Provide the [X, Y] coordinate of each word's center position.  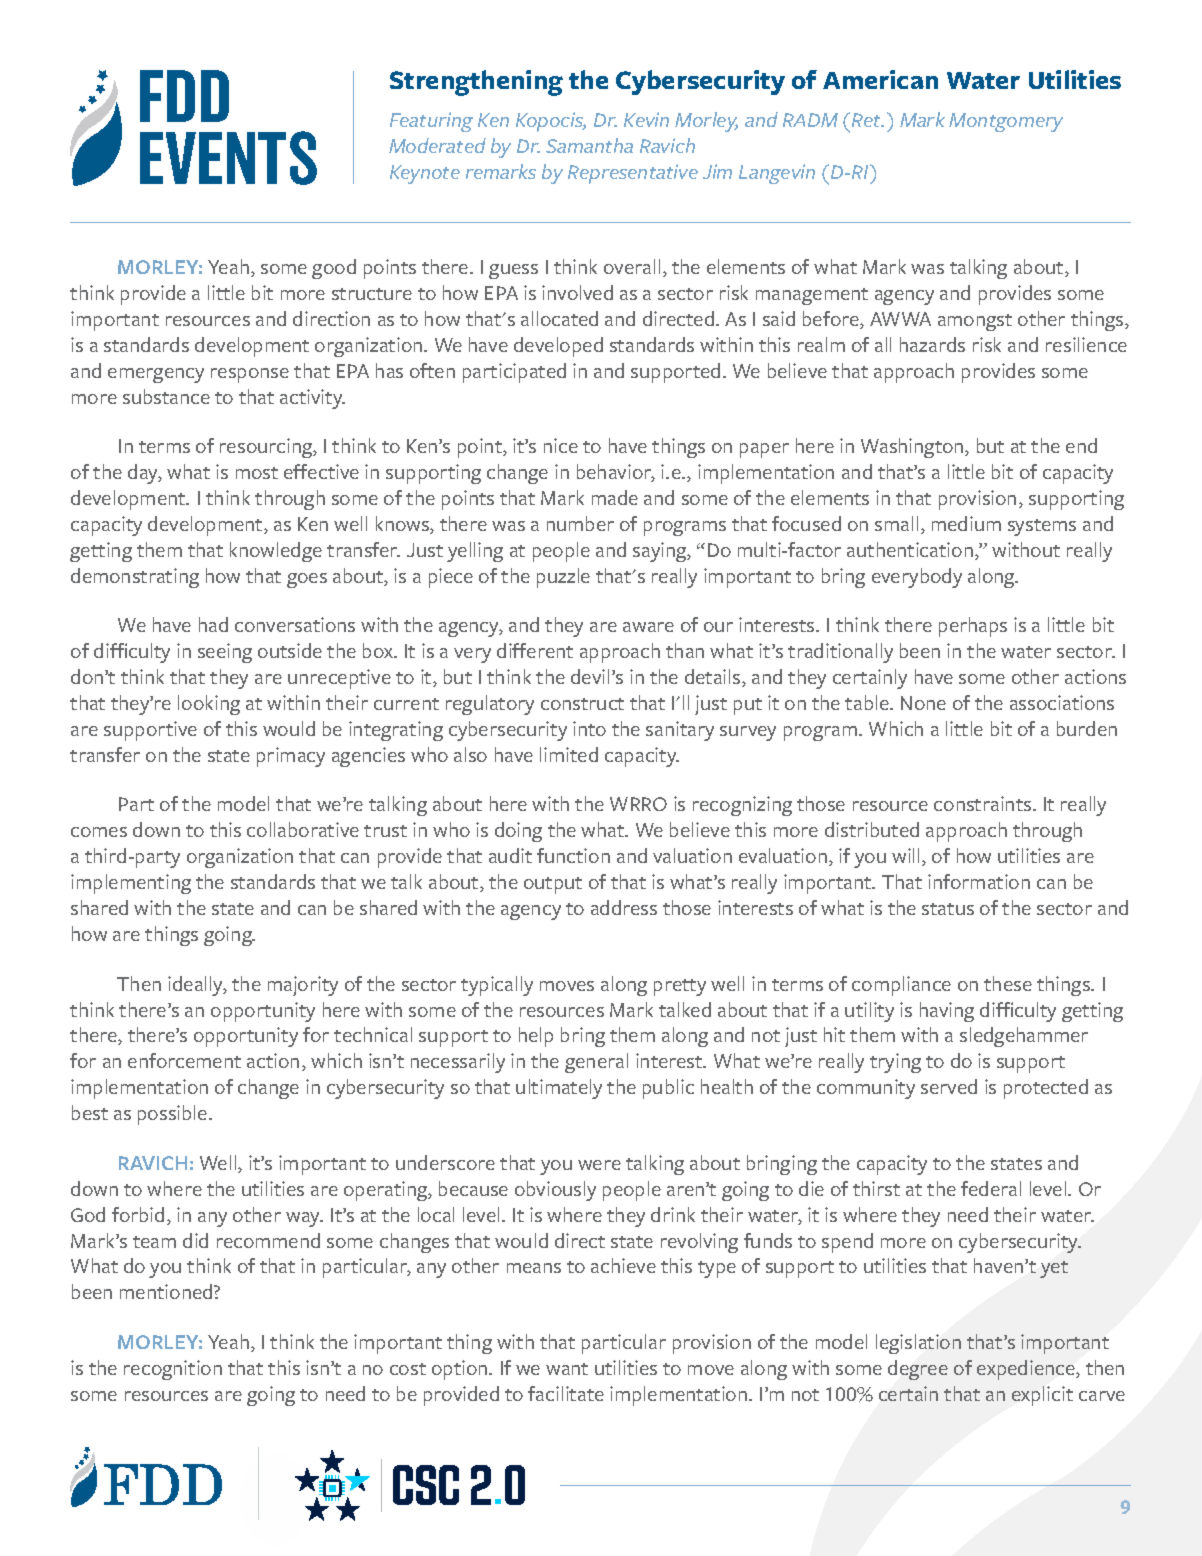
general [596, 1063]
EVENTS [228, 158]
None [923, 703]
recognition [173, 1370]
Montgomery [1006, 122]
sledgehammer [1024, 1037]
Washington [913, 448]
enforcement [184, 1060]
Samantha [589, 145]
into [589, 728]
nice [561, 445]
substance [166, 396]
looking [209, 705]
